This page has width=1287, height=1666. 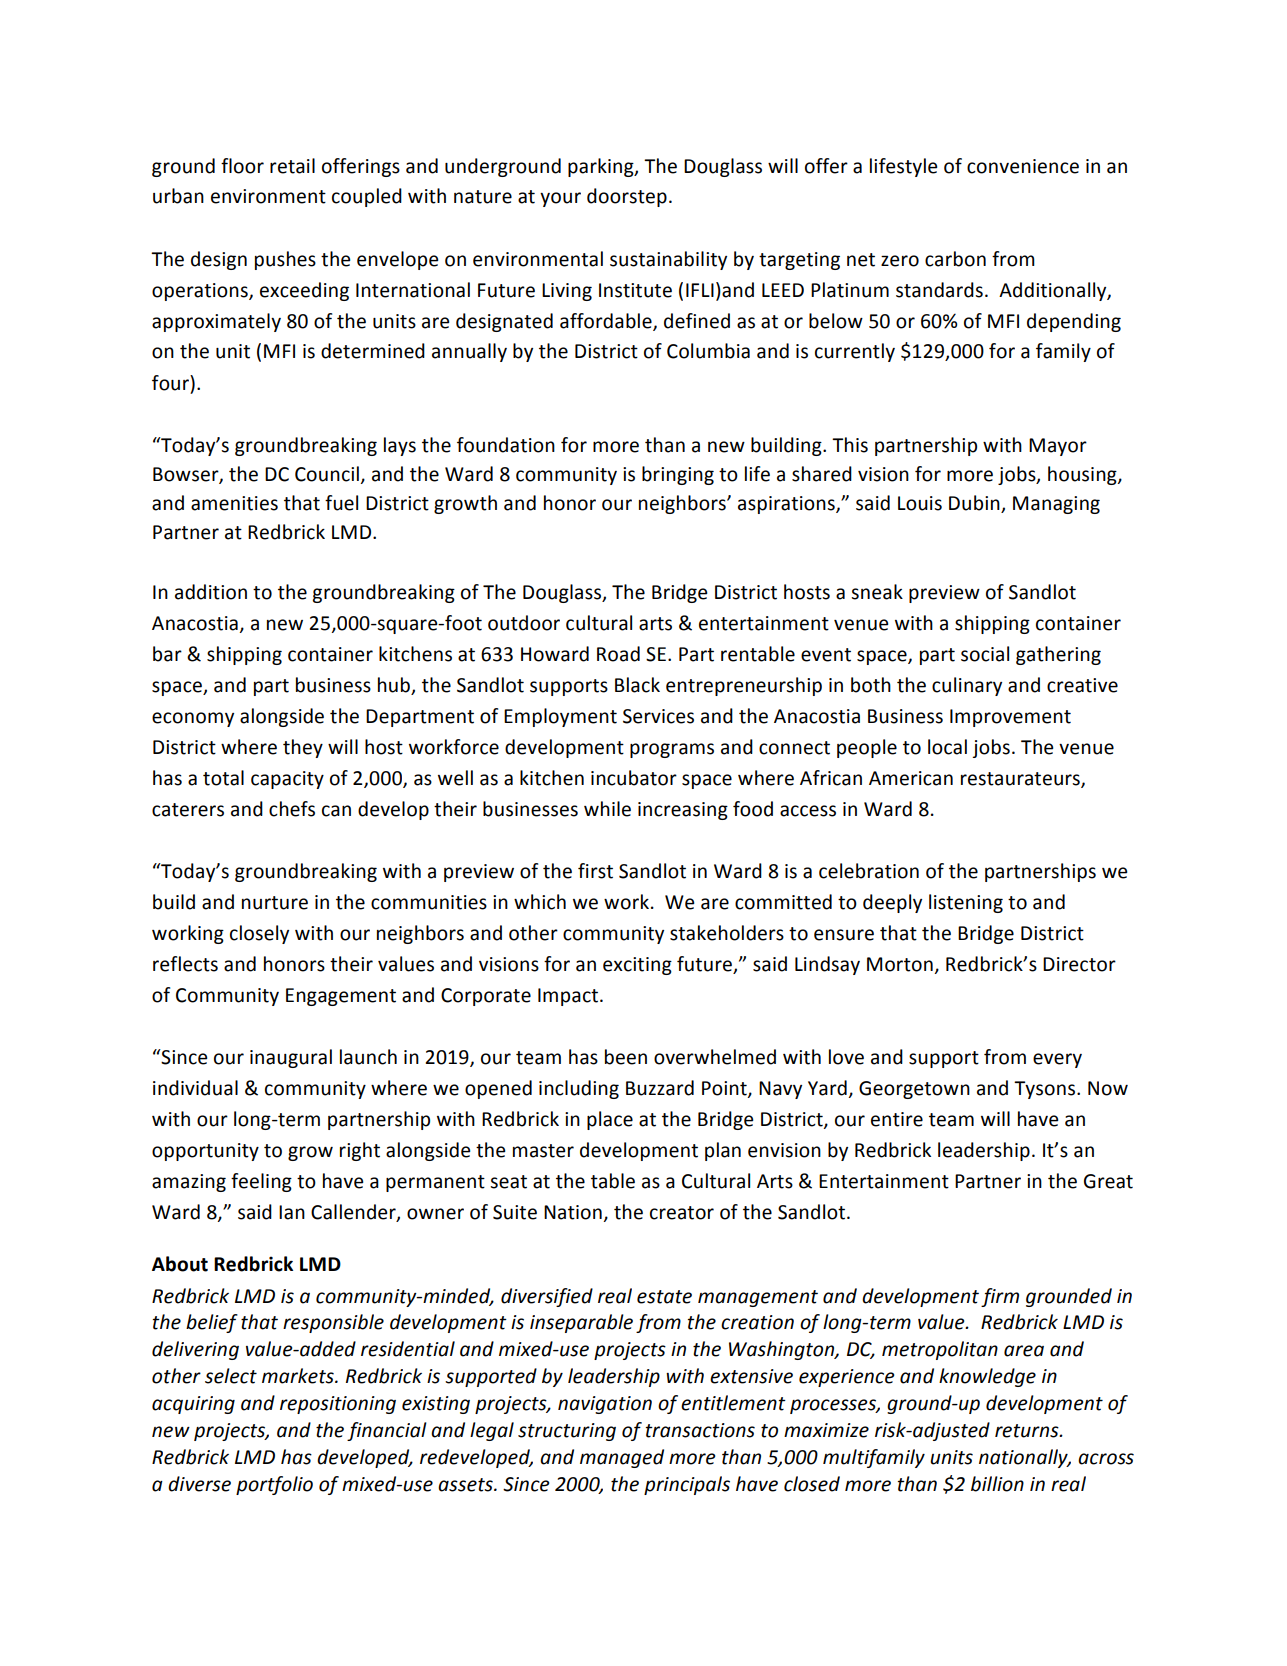 What do you see at coordinates (292, 809) in the page?
I see `chefs` at bounding box center [292, 809].
